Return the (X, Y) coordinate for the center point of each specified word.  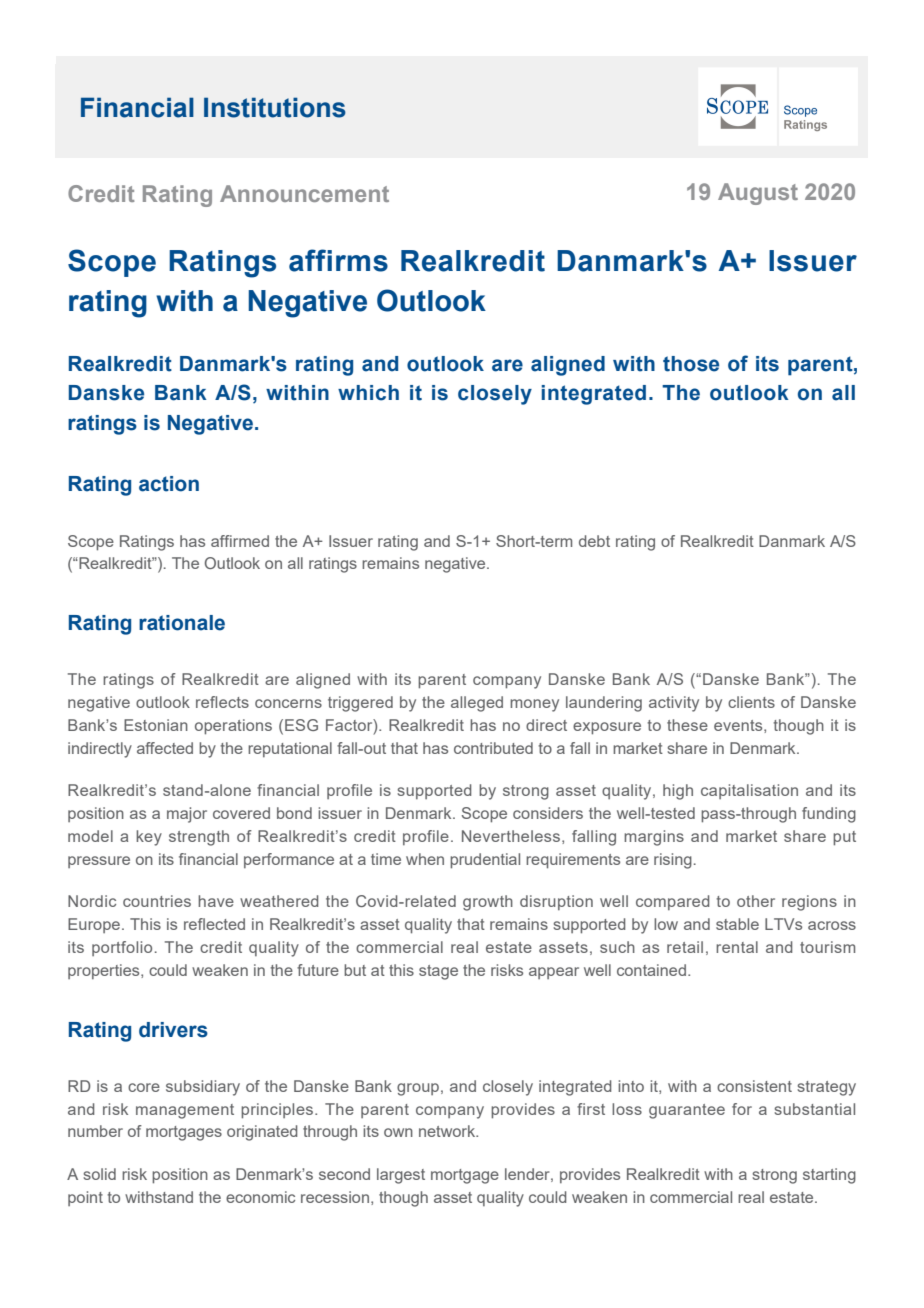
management (185, 1111)
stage (438, 972)
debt (594, 541)
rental (737, 947)
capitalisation (749, 791)
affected (165, 748)
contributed (493, 748)
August (758, 194)
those (691, 364)
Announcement (304, 193)
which (368, 393)
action (169, 484)
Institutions (275, 107)
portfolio (122, 948)
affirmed (240, 541)
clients (751, 702)
